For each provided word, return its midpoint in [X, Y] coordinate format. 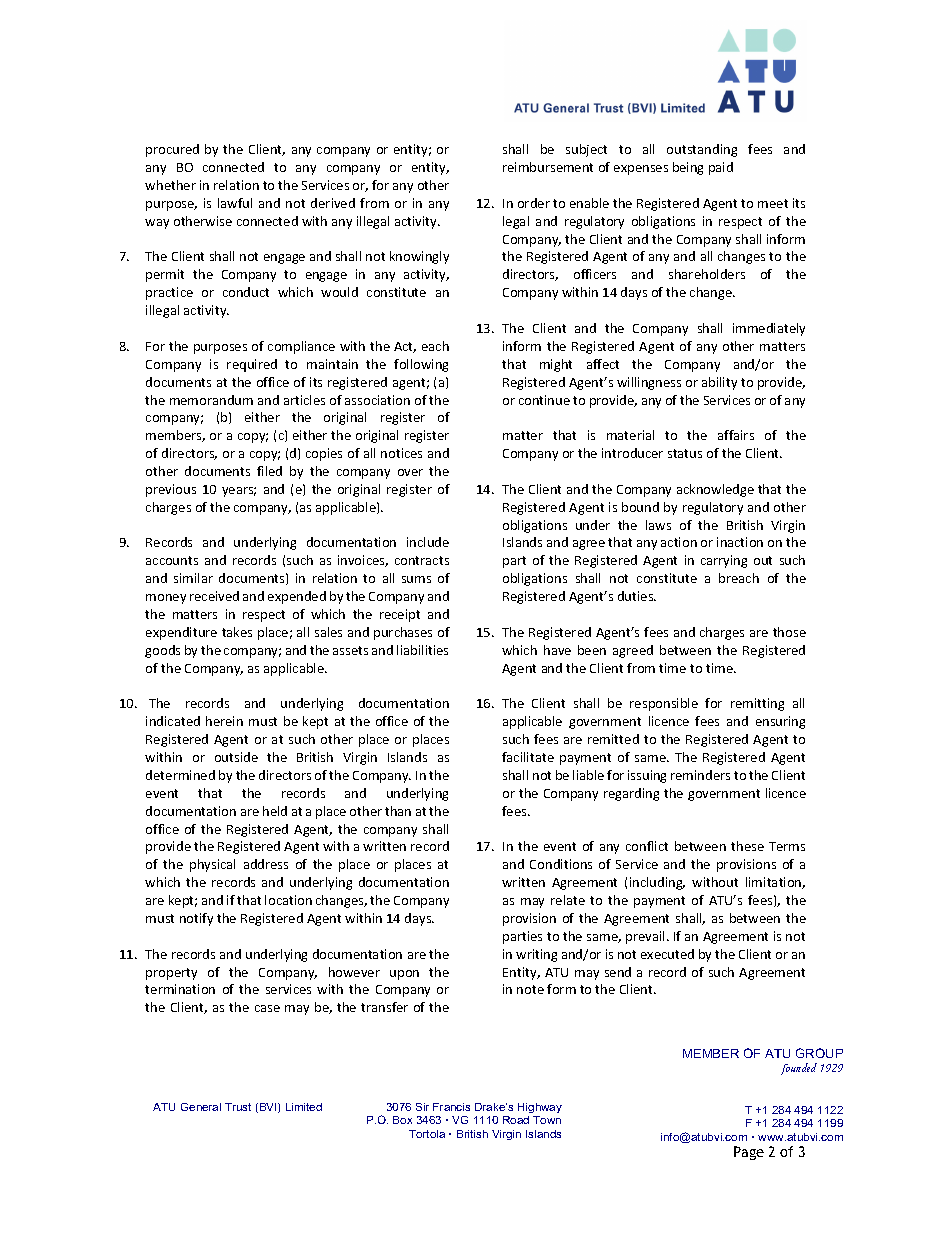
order [534, 203]
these [747, 846]
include [428, 542]
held [275, 811]
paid [721, 168]
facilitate [528, 757]
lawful [235, 203]
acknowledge [715, 490]
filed [269, 471]
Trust [238, 1107]
